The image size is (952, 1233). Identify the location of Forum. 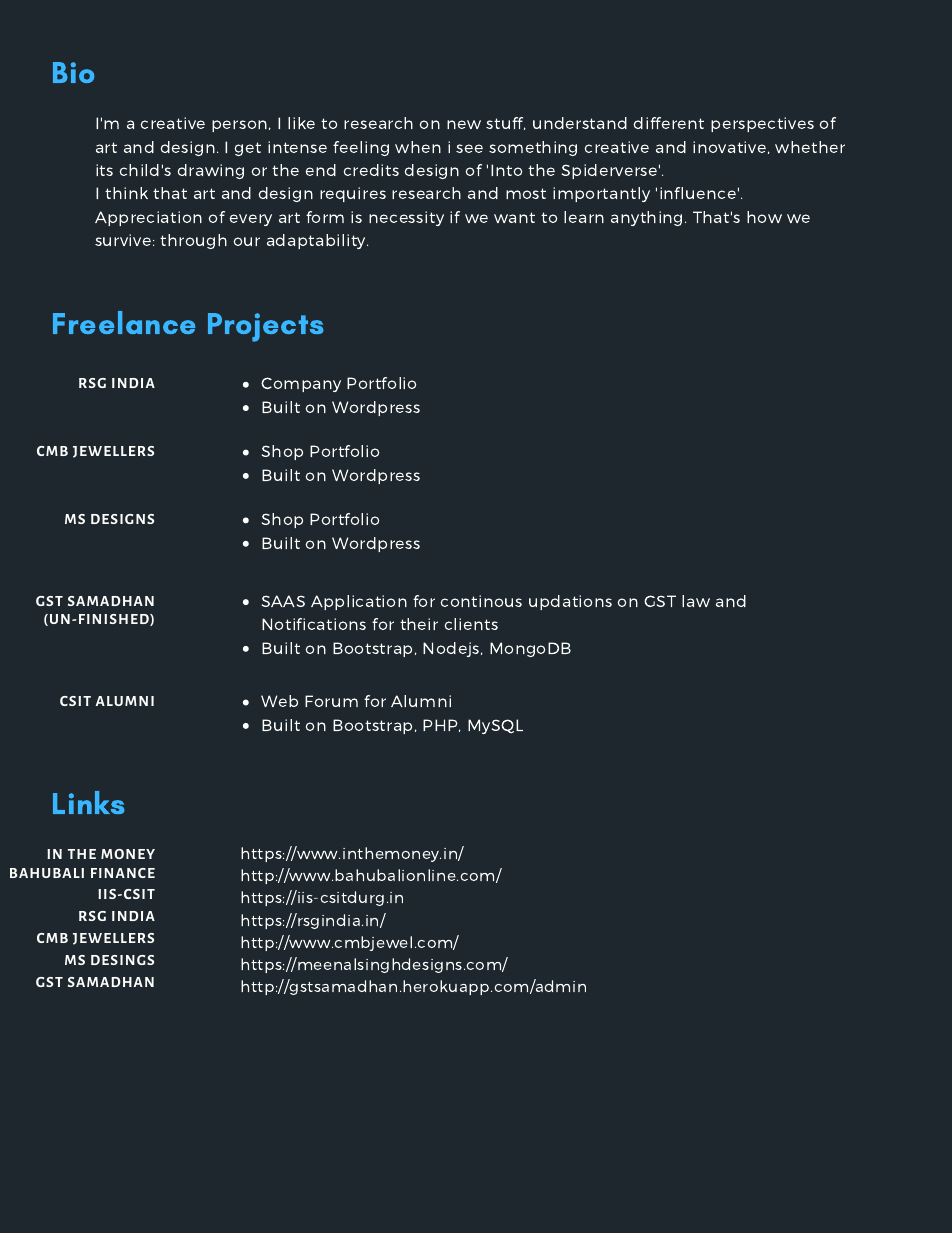
(331, 701).
